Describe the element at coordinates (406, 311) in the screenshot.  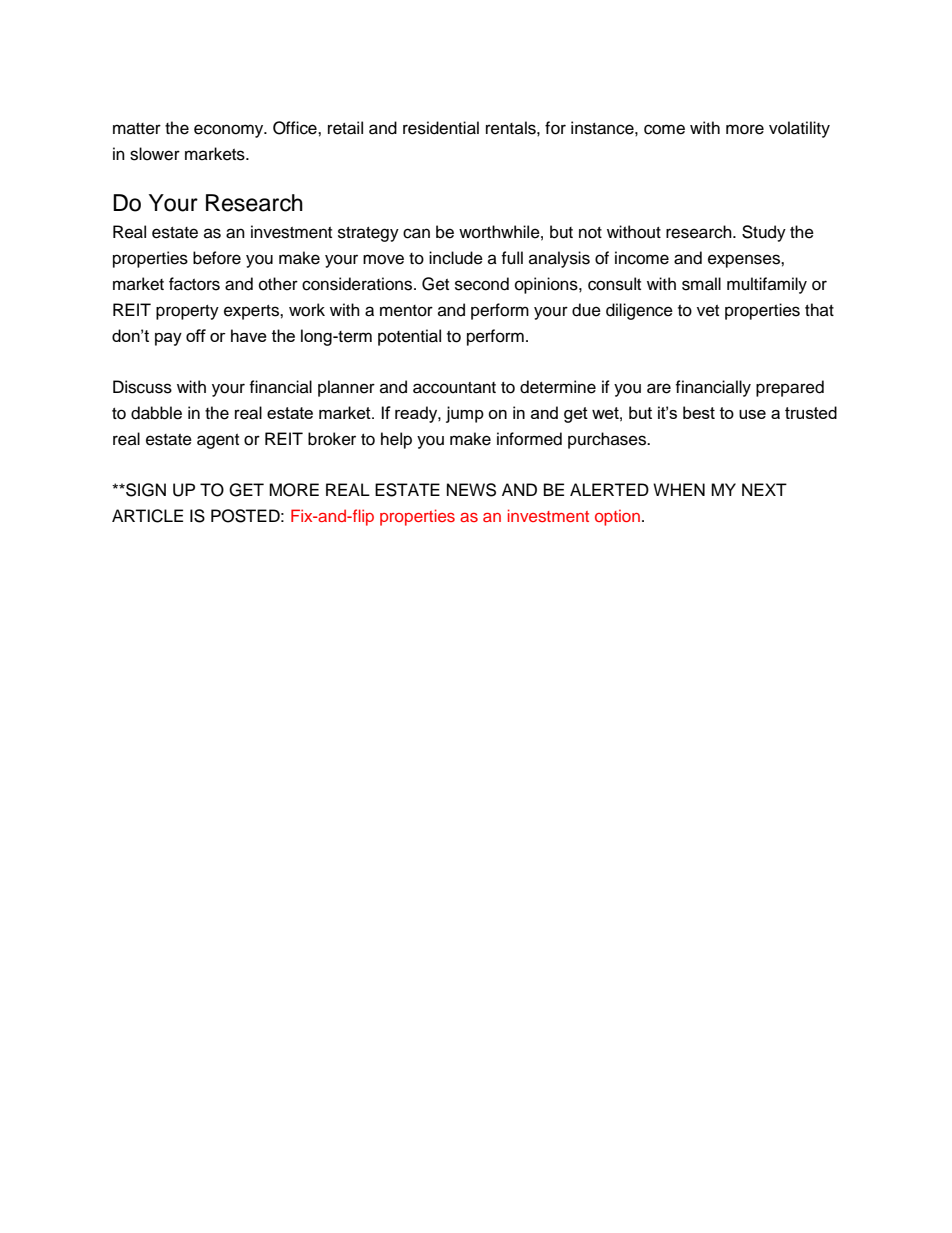
I see `mentor` at that location.
